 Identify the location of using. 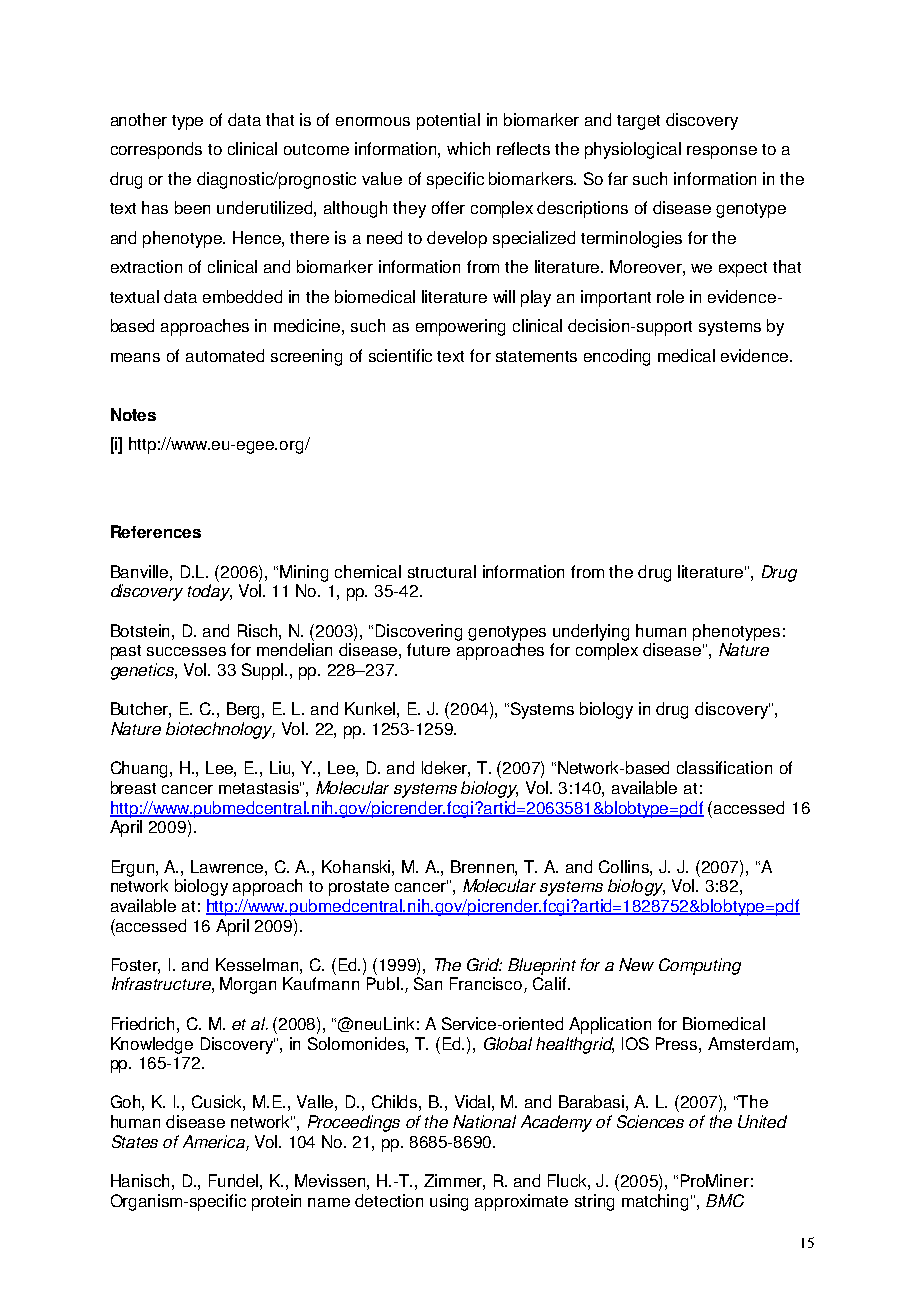
(449, 1202).
